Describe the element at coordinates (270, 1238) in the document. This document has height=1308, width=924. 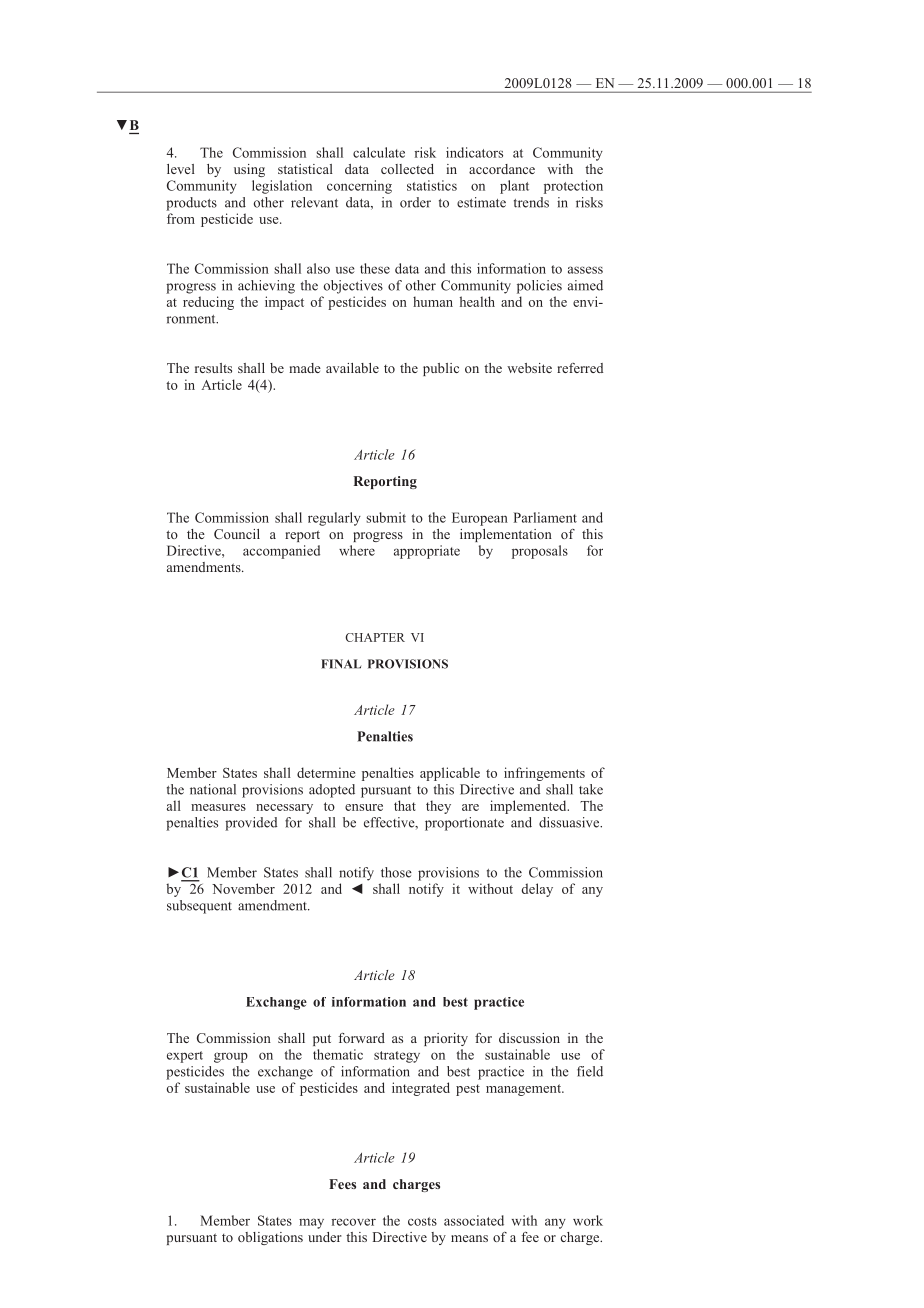
I see `obligations` at that location.
